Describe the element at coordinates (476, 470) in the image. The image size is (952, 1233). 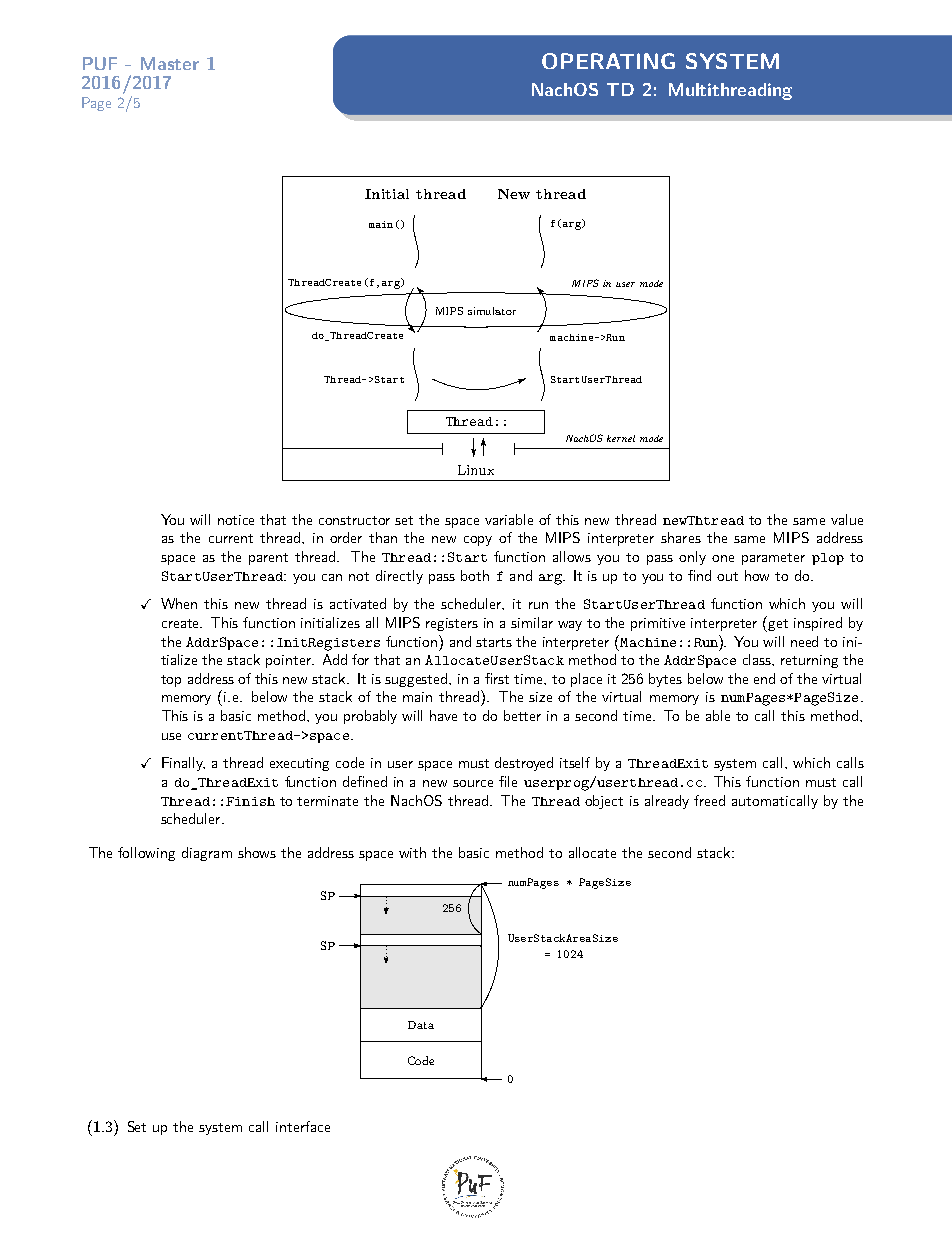
I see `Linux` at that location.
